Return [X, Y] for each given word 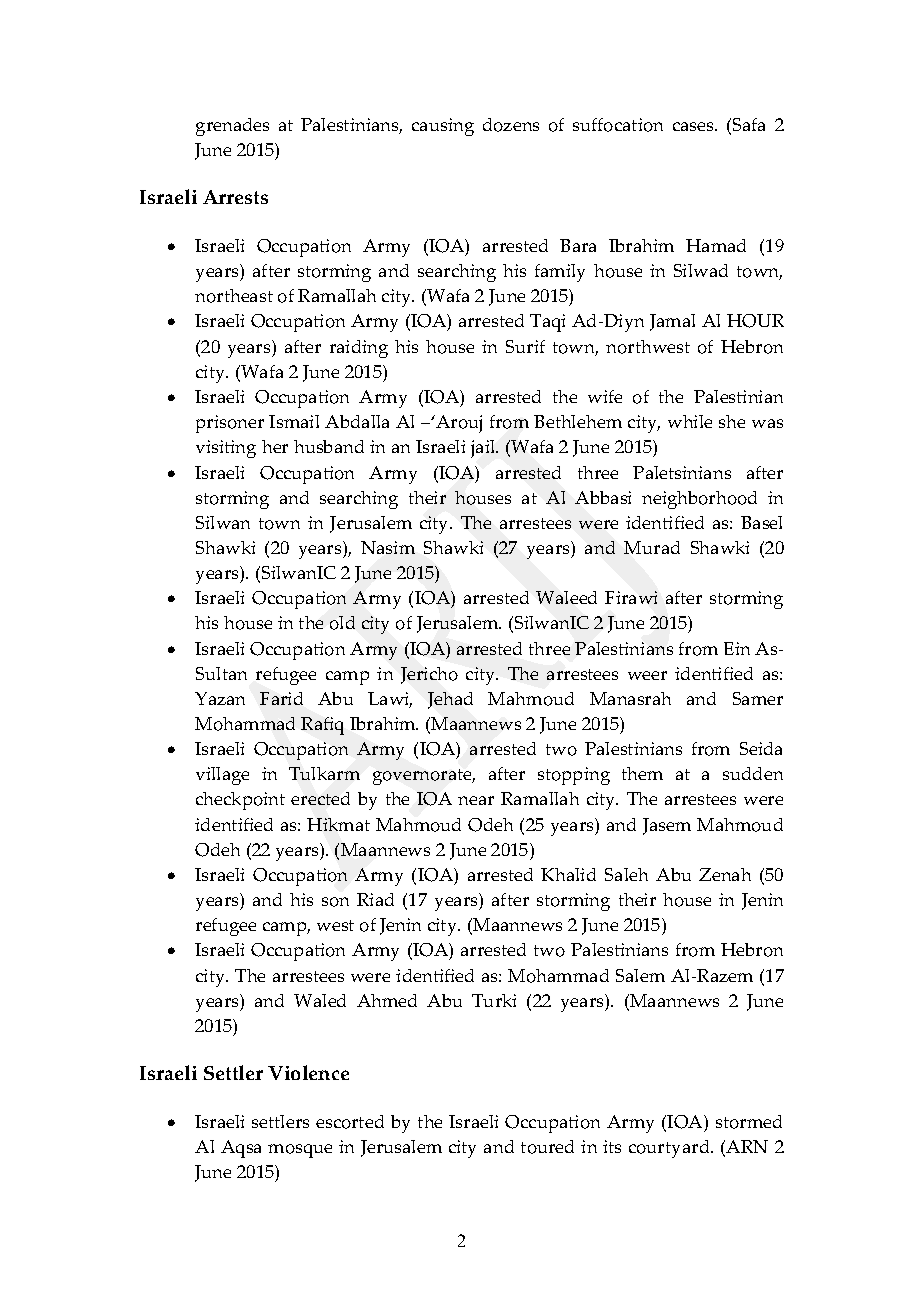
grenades [232, 127]
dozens [511, 125]
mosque [300, 1151]
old [342, 623]
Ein [737, 648]
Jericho [429, 675]
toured [547, 1147]
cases [694, 126]
